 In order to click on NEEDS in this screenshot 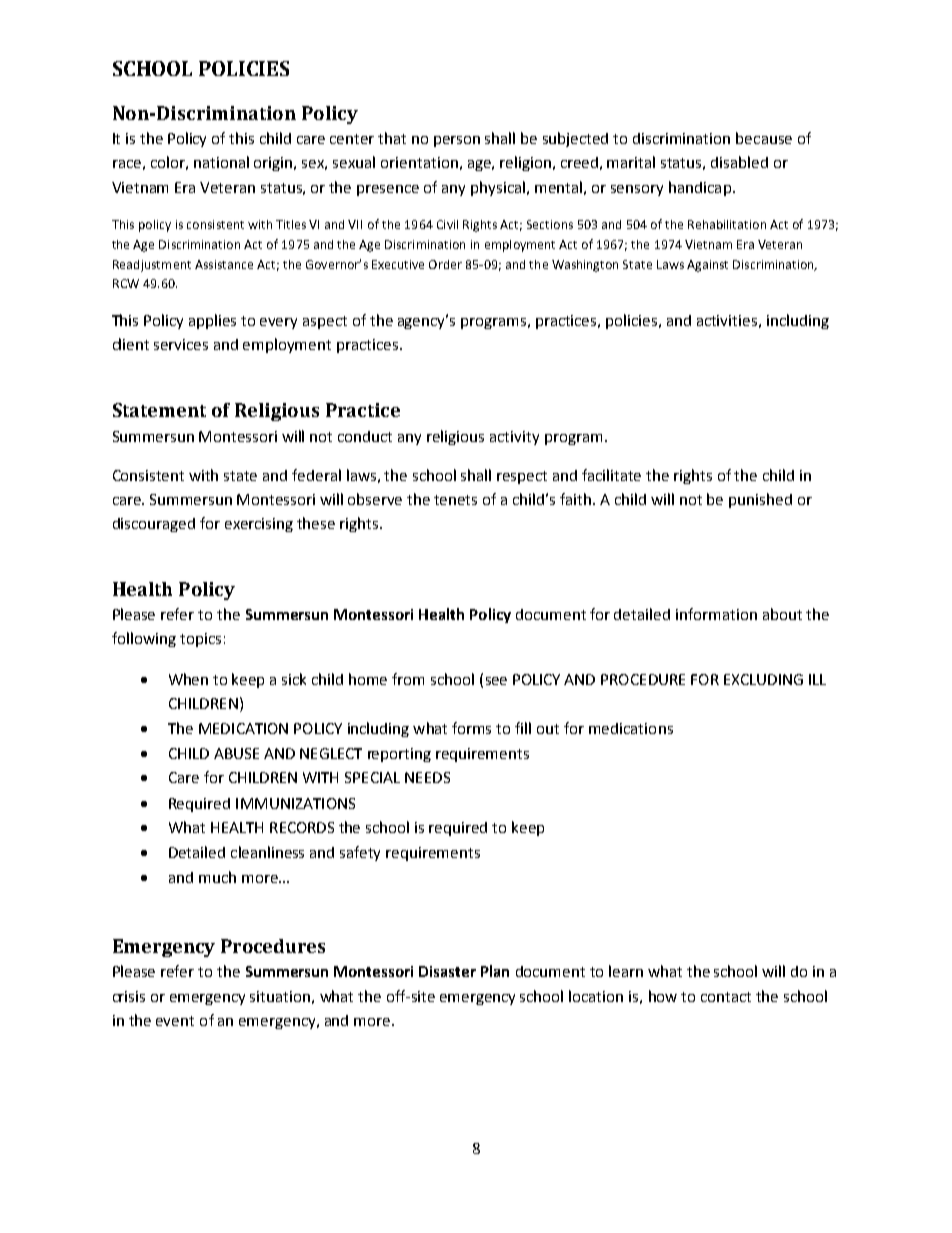, I will do `click(427, 777)`.
